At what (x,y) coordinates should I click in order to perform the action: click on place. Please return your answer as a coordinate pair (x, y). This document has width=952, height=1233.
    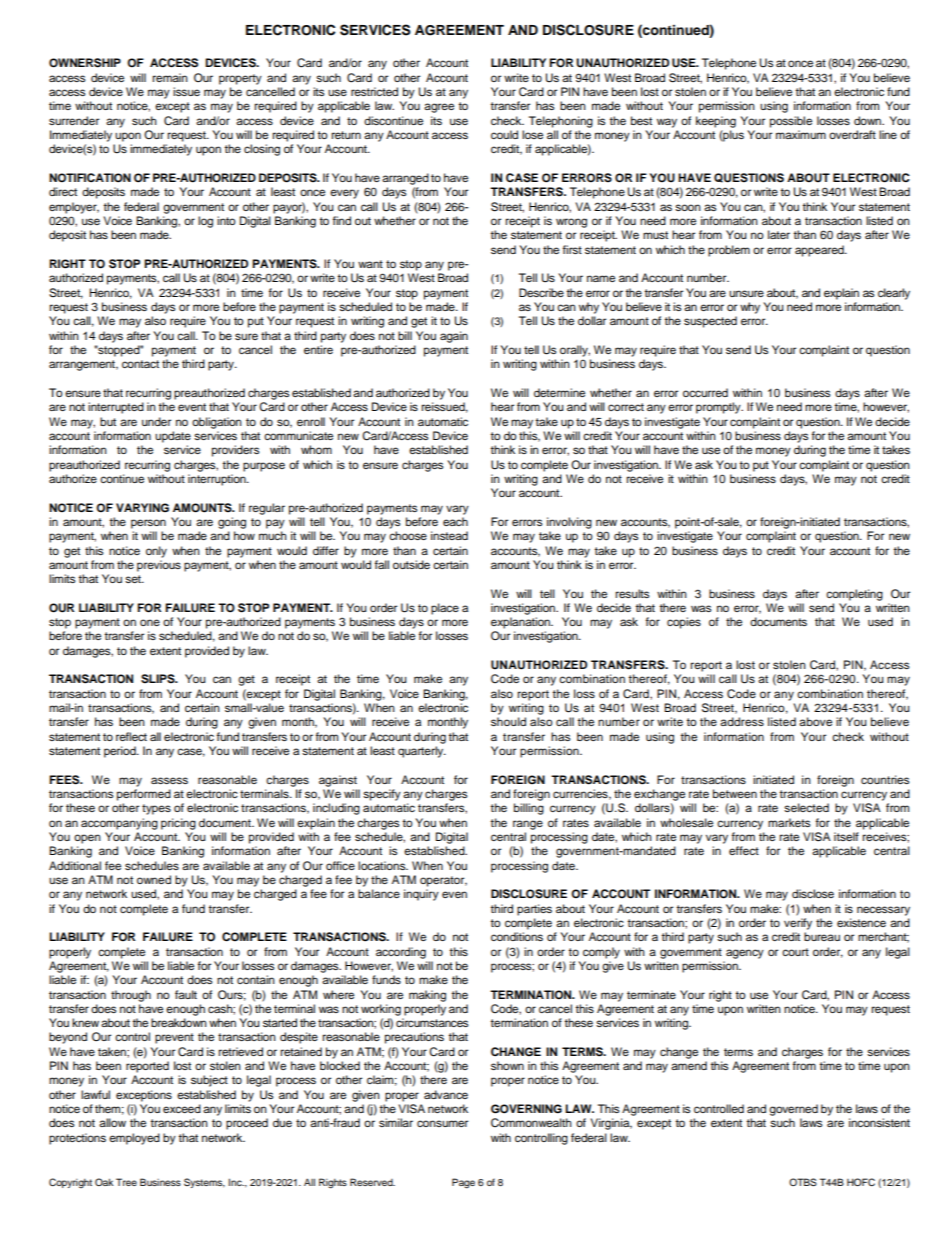
    Looking at the image, I should click on (445, 609).
